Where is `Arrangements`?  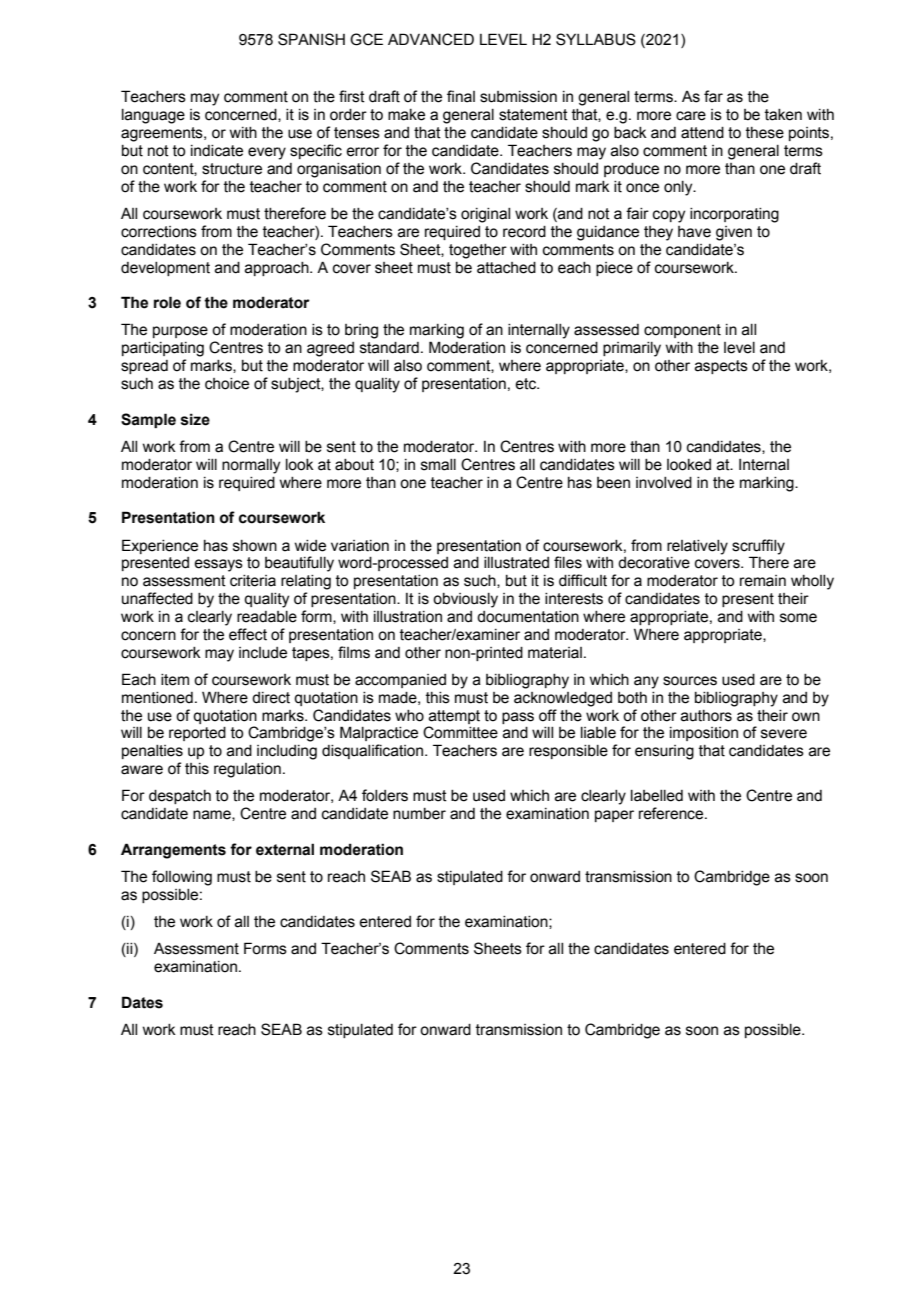
Arrangements is located at coordinates (173, 851).
